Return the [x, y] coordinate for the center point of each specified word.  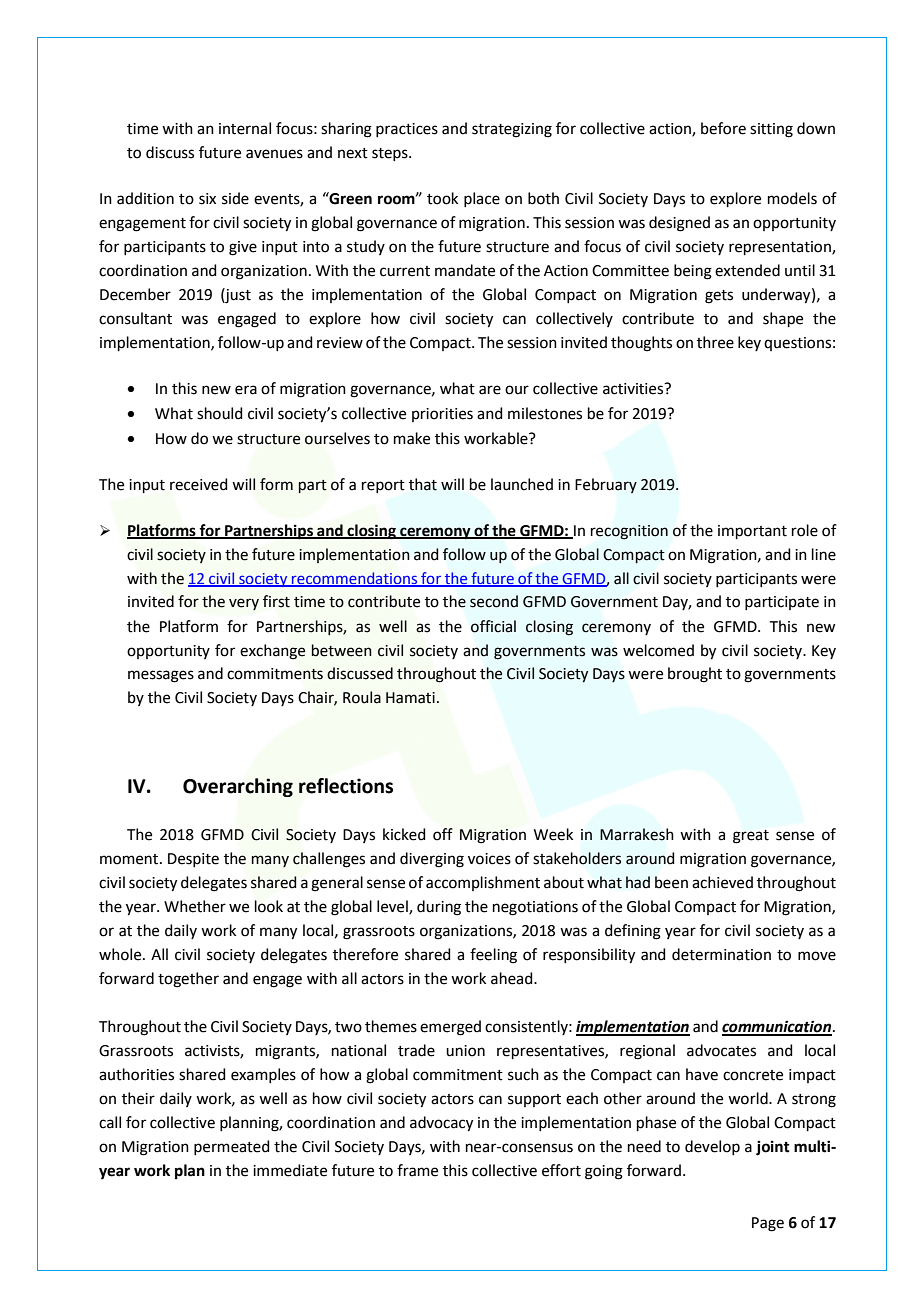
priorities [442, 415]
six [207, 199]
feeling [493, 956]
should [220, 413]
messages [161, 676]
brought [695, 675]
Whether [195, 906]
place [482, 199]
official [493, 626]
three [715, 342]
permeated [232, 1147]
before [723, 128]
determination [721, 954]
